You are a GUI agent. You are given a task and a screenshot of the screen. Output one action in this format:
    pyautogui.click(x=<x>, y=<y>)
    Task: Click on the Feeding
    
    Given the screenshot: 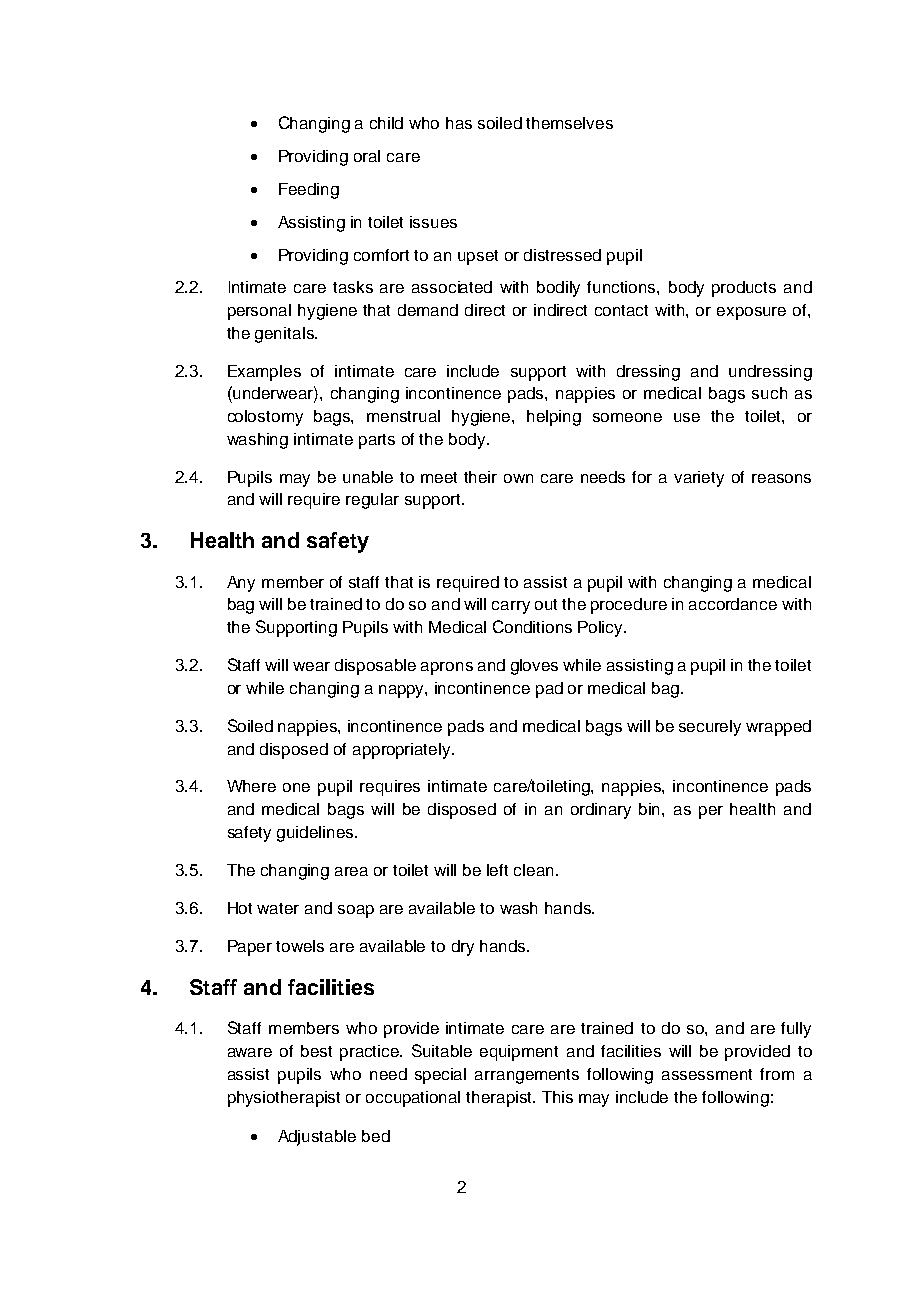 What is the action you would take?
    pyautogui.click(x=309, y=191)
